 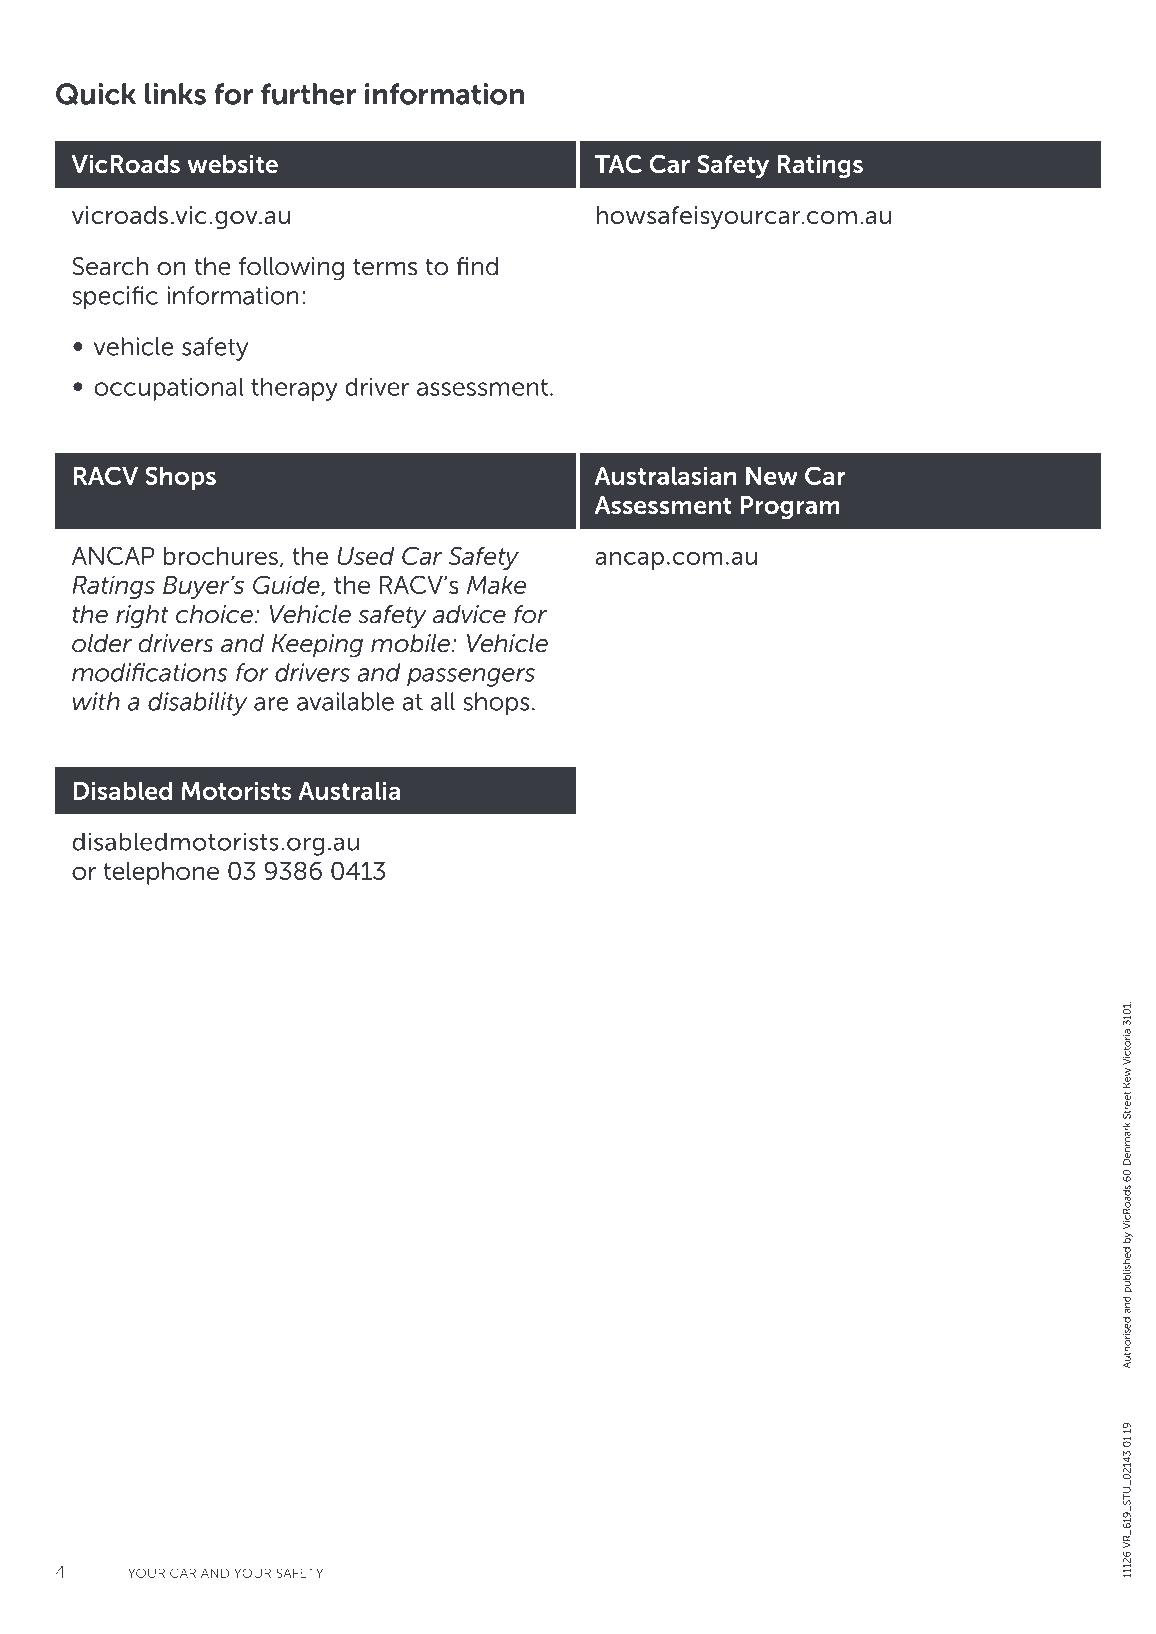 I want to click on Australia, so click(x=349, y=791).
